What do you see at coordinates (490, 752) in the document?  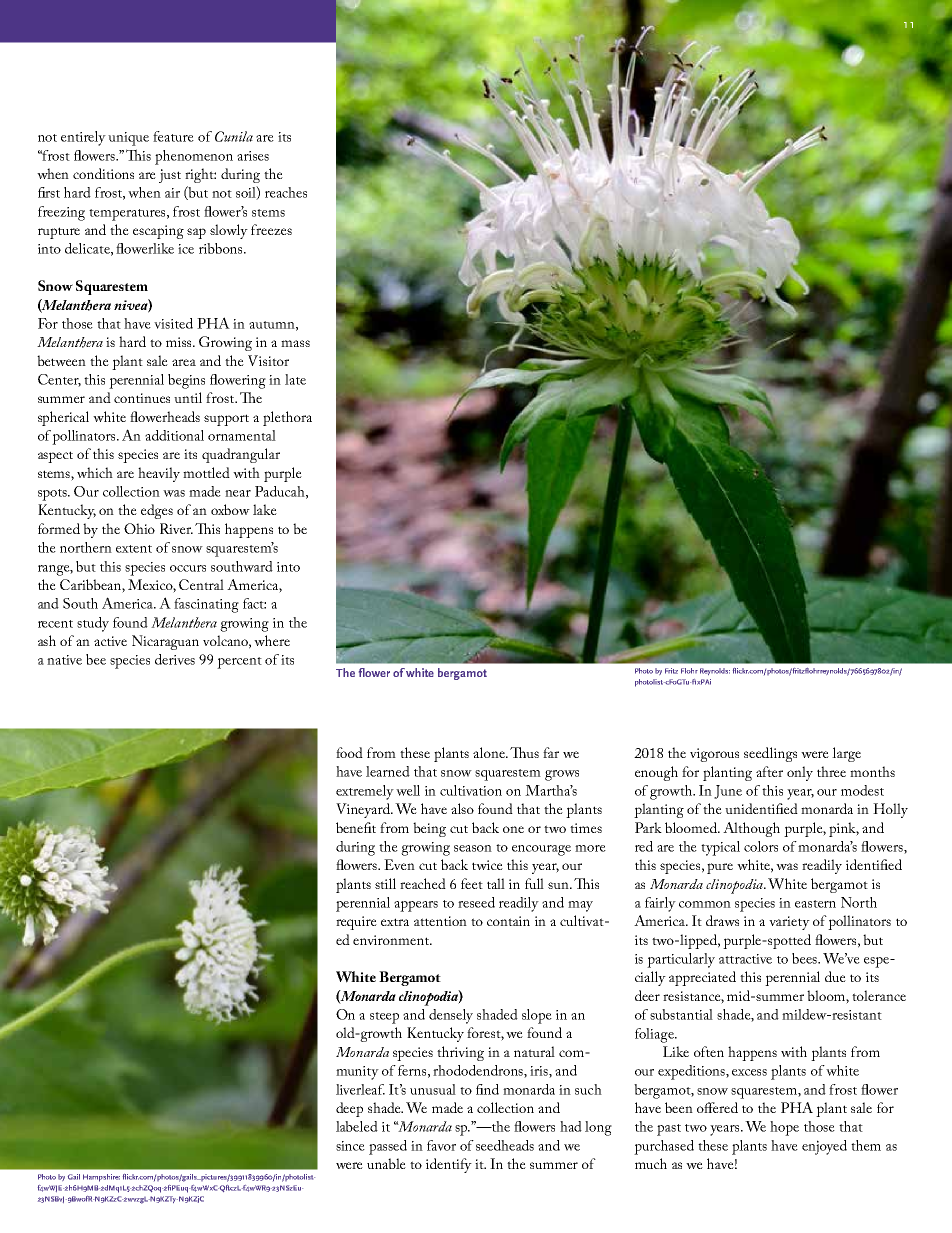 I see `alone` at bounding box center [490, 752].
